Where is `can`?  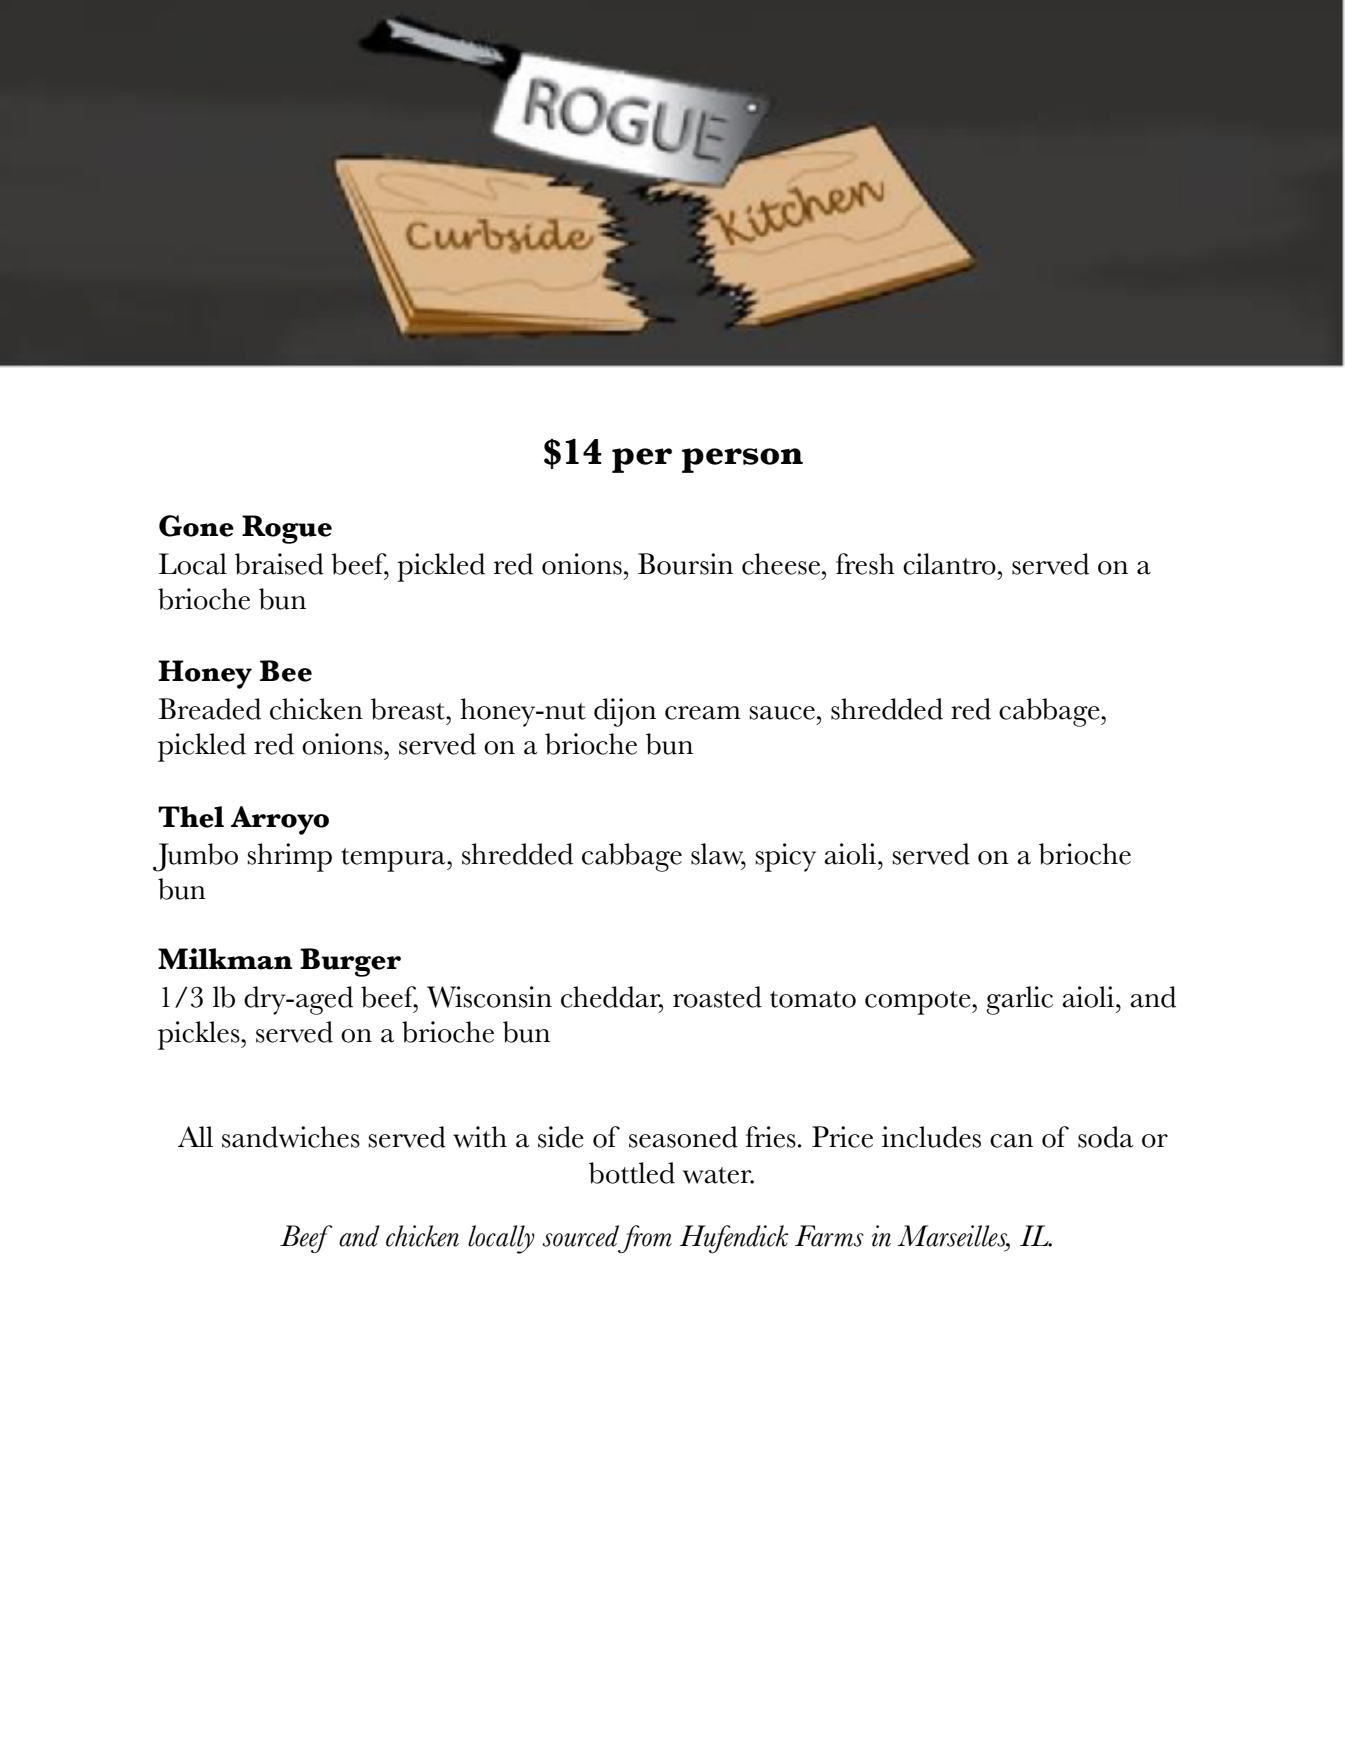
can is located at coordinates (1011, 1141).
